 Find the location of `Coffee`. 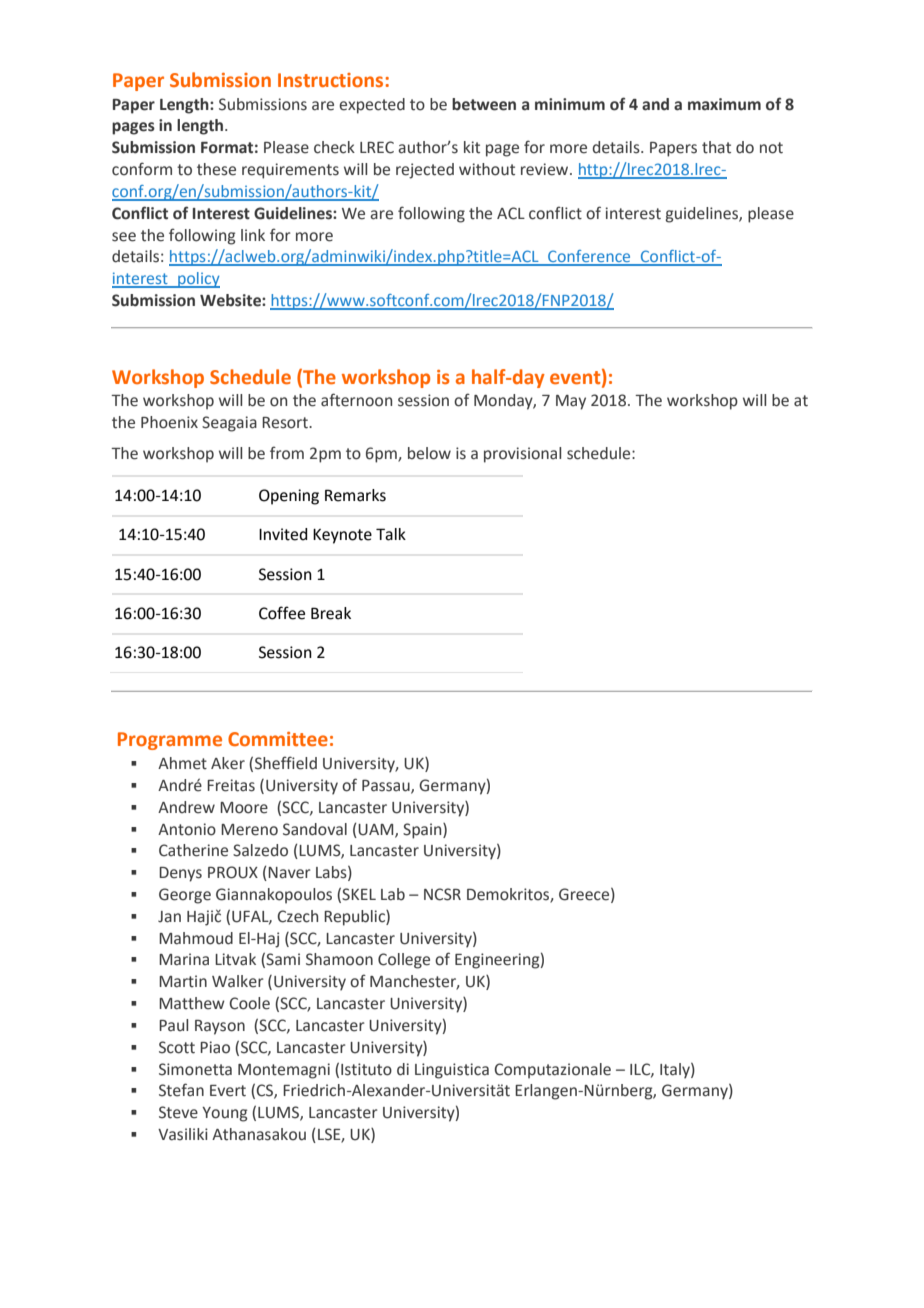

Coffee is located at coordinates (282, 613).
